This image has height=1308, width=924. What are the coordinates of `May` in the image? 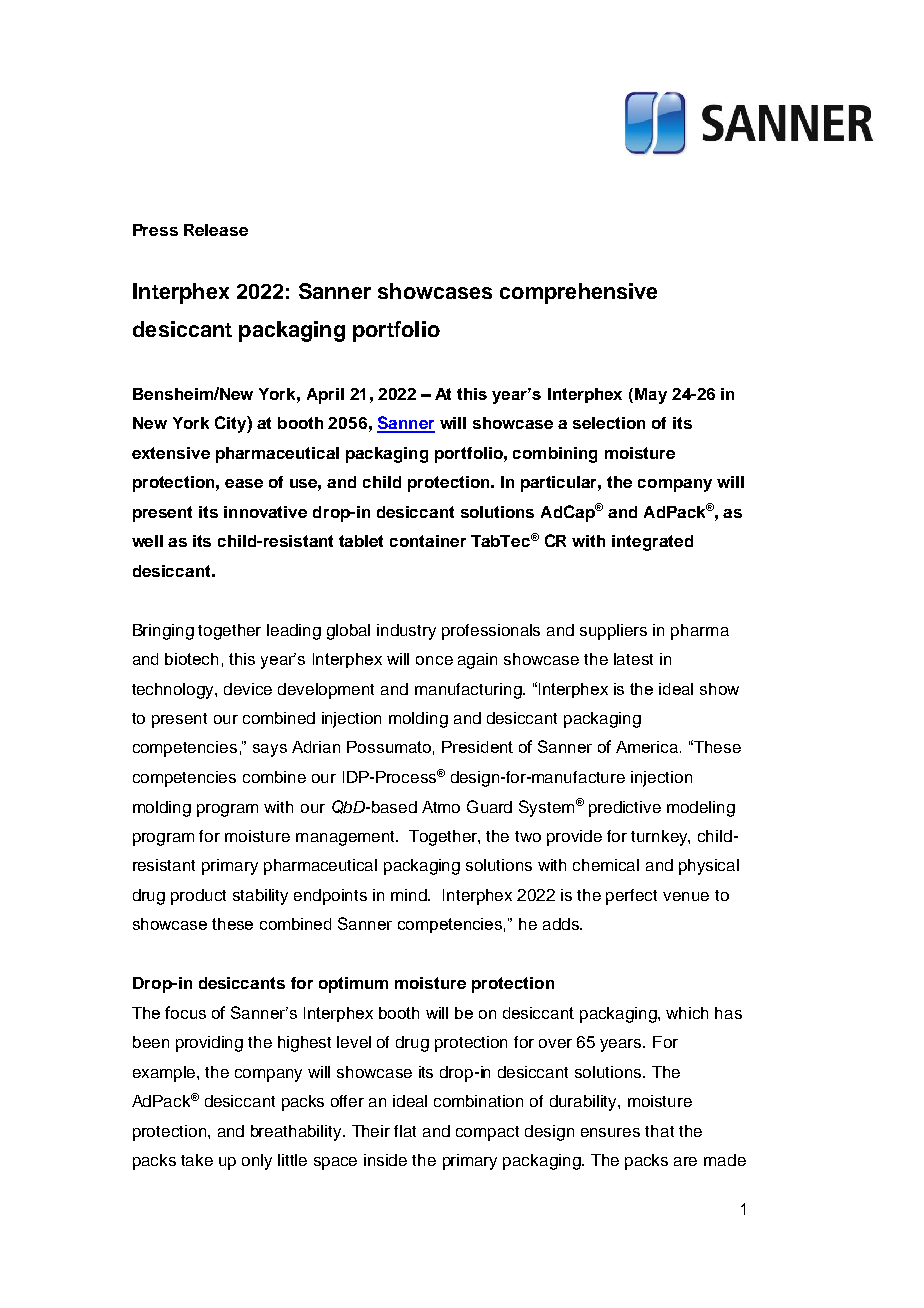 It's located at (651, 396).
